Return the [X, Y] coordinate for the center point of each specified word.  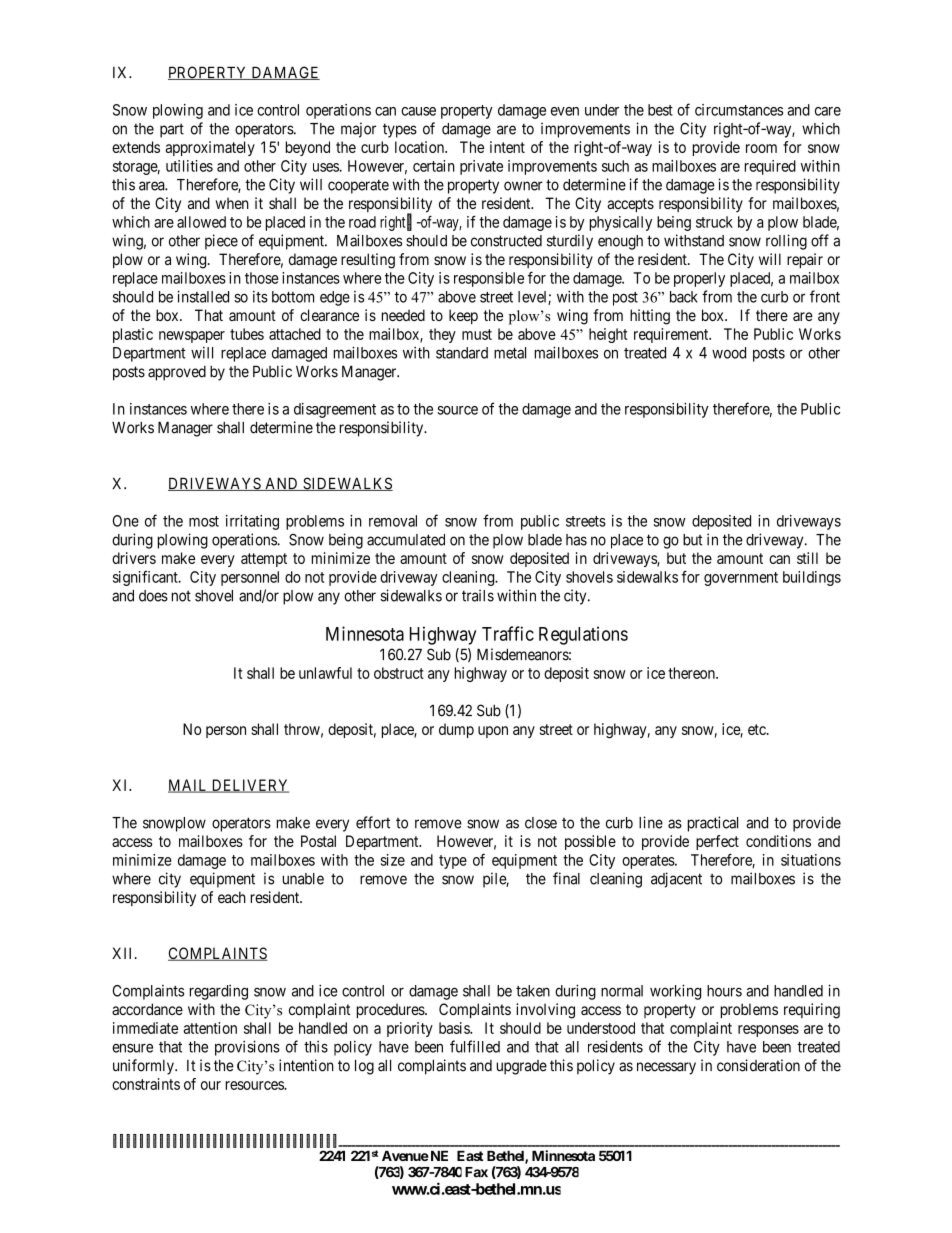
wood [729, 353]
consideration [758, 1065]
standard [462, 353]
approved [177, 373]
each [232, 897]
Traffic [508, 633]
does [153, 596]
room [761, 148]
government [741, 579]
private [481, 167]
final [566, 878]
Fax [476, 1172]
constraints [146, 1084]
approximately [210, 148]
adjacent [676, 880]
